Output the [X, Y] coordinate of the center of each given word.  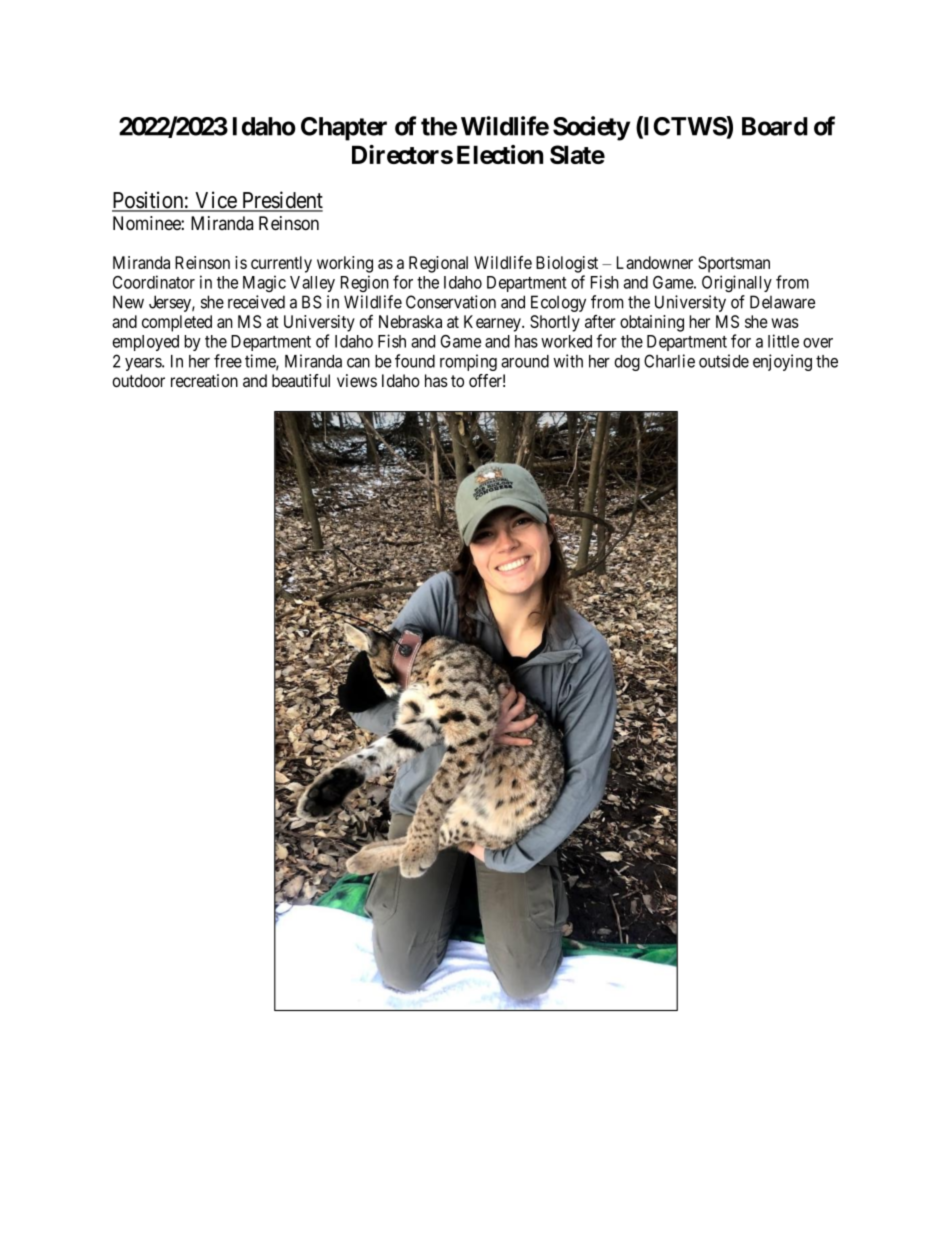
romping [468, 362]
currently [281, 264]
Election [500, 154]
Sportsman [734, 264]
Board [775, 126]
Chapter [344, 129]
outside [724, 361]
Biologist [567, 264]
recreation [204, 380]
